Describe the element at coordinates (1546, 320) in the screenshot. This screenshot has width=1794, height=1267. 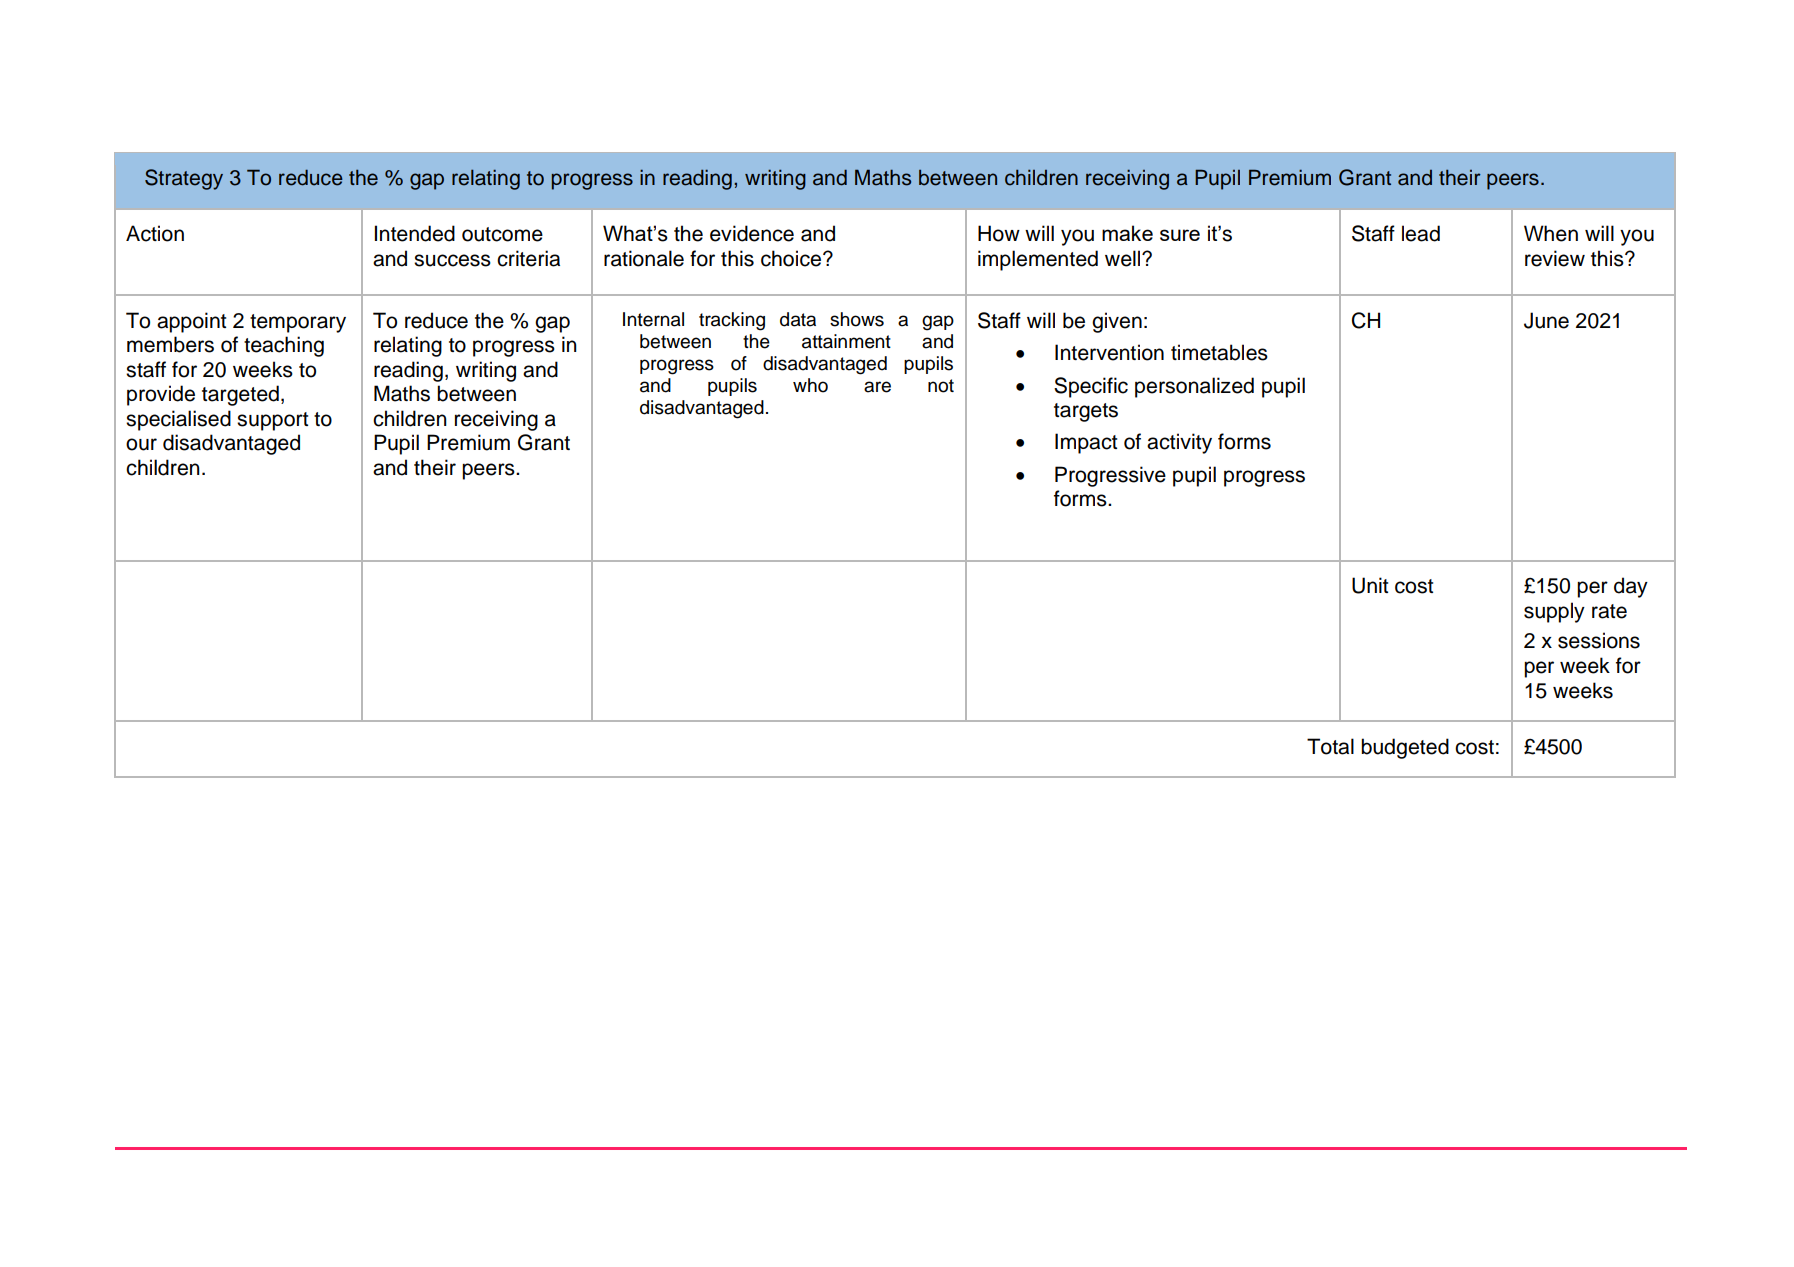
I see `June` at that location.
